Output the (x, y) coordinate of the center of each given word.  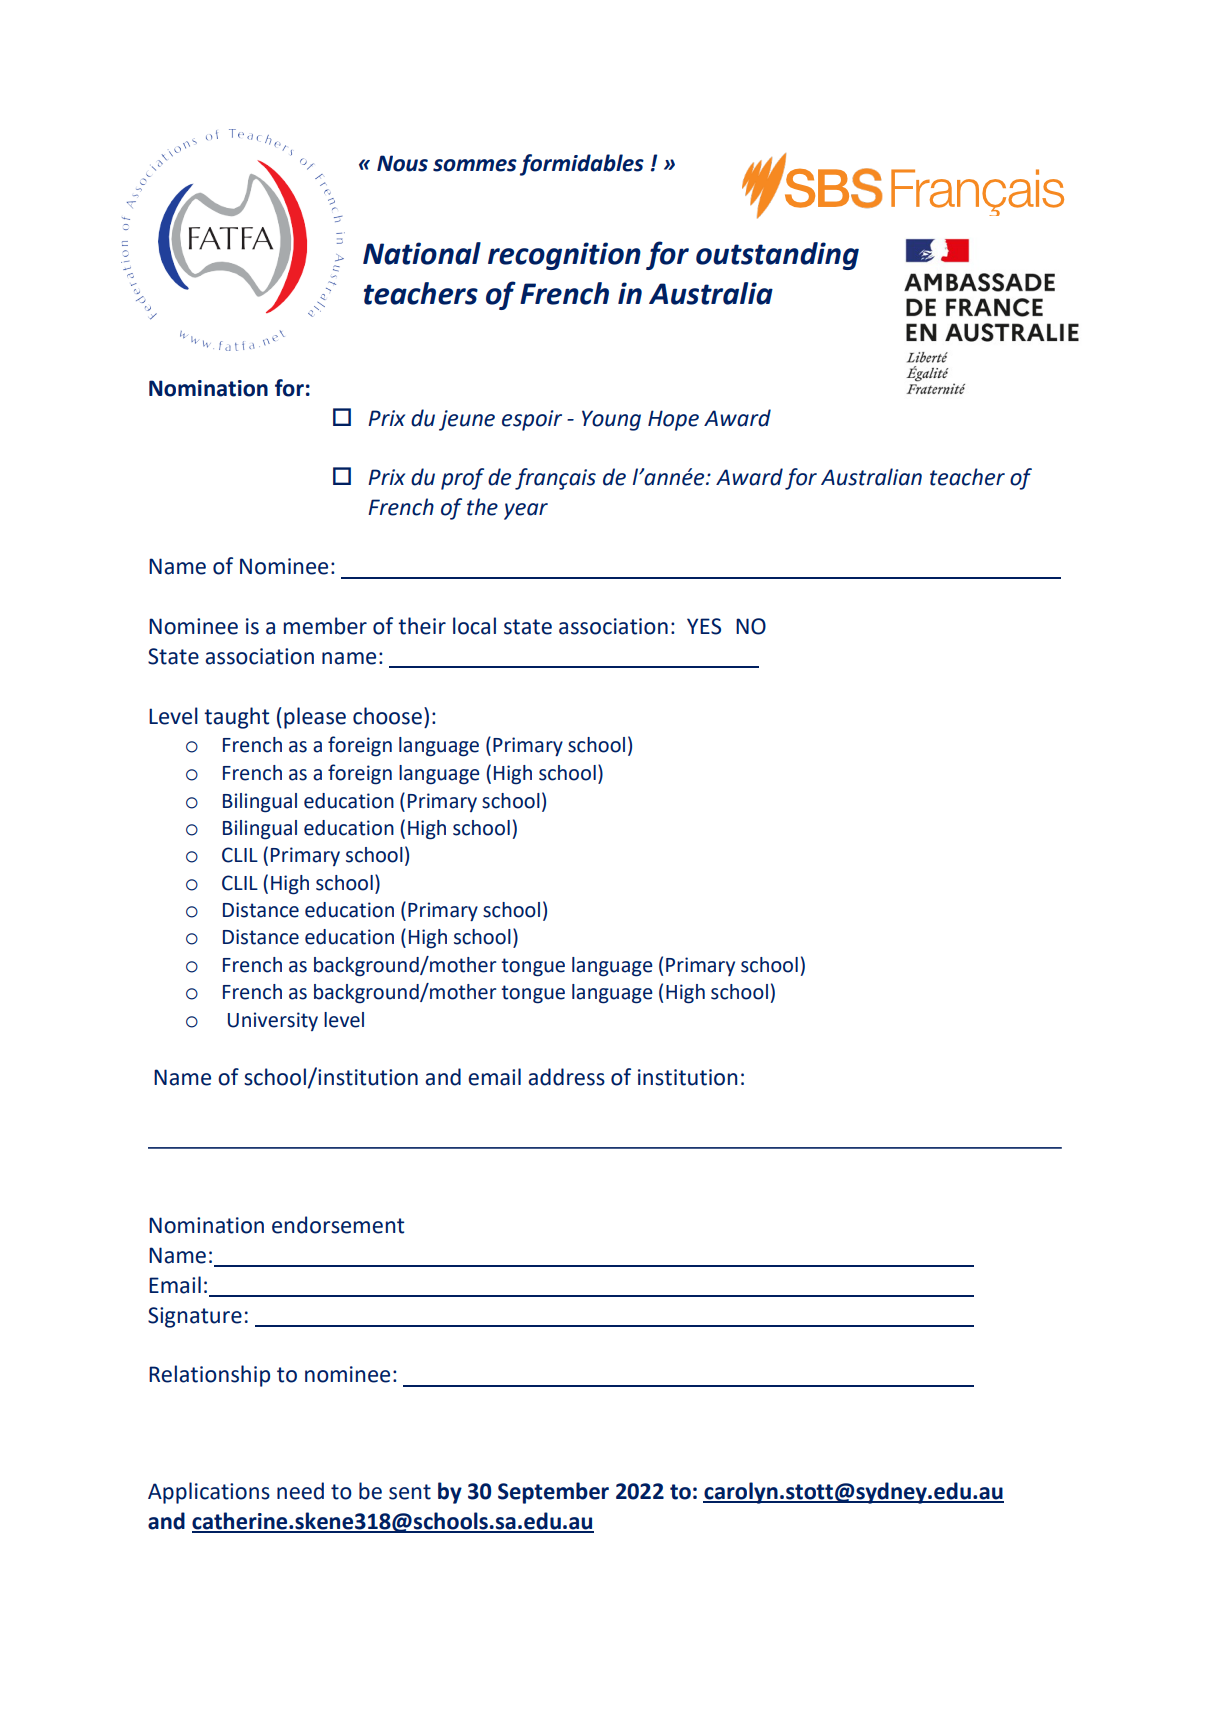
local (474, 626)
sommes (475, 165)
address (566, 1077)
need (300, 1491)
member (325, 626)
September (553, 1493)
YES (704, 626)
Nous (402, 163)
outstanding (777, 256)
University (273, 1021)
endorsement (338, 1225)
